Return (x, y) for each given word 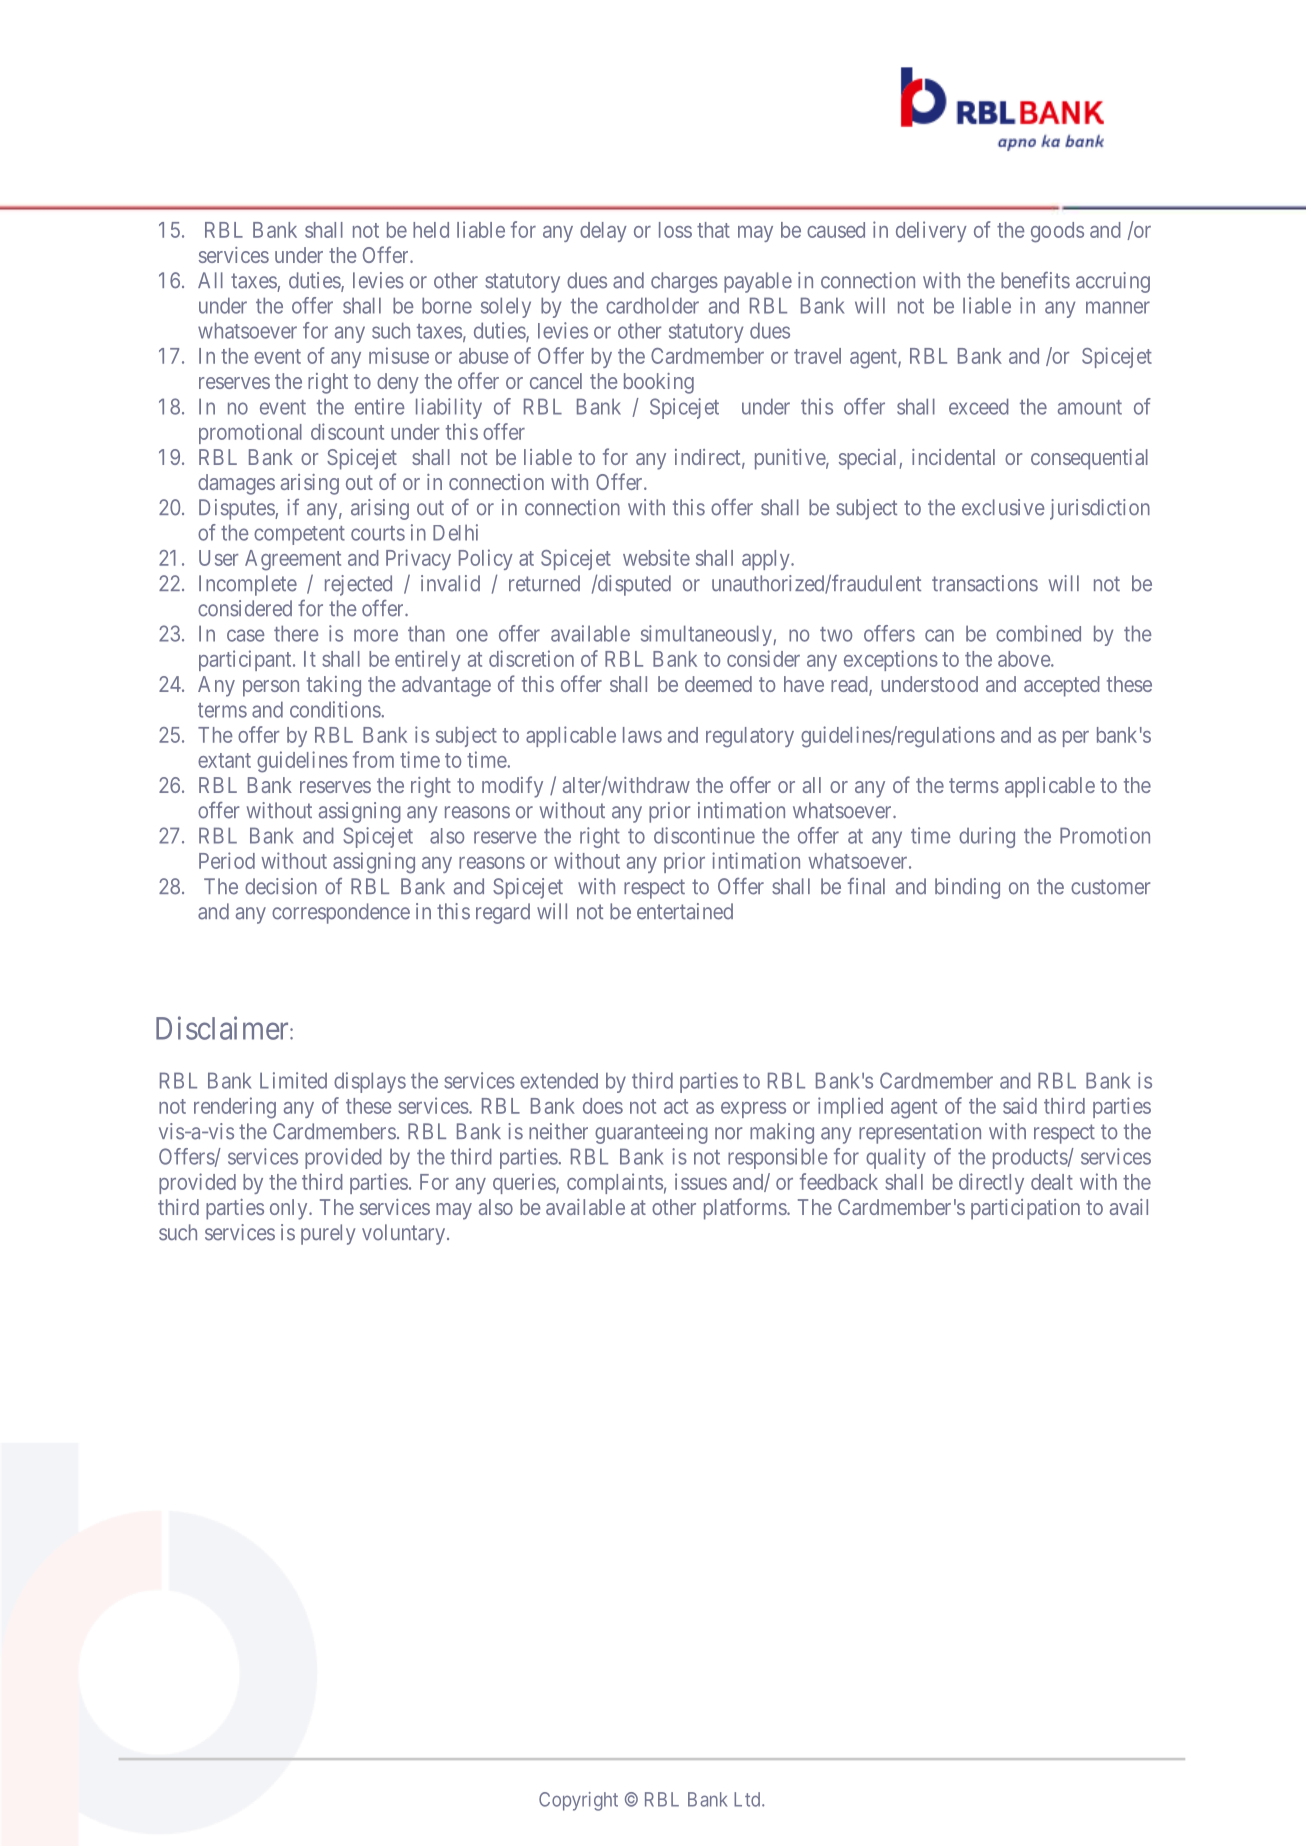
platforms (745, 1209)
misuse (399, 355)
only (290, 1209)
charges (684, 282)
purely (328, 1234)
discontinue (704, 835)
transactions (985, 583)
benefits (1035, 280)
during (987, 837)
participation (1025, 1209)
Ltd (748, 1799)
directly (991, 1183)
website (656, 557)
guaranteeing (651, 1133)
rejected (358, 585)
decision (281, 886)
